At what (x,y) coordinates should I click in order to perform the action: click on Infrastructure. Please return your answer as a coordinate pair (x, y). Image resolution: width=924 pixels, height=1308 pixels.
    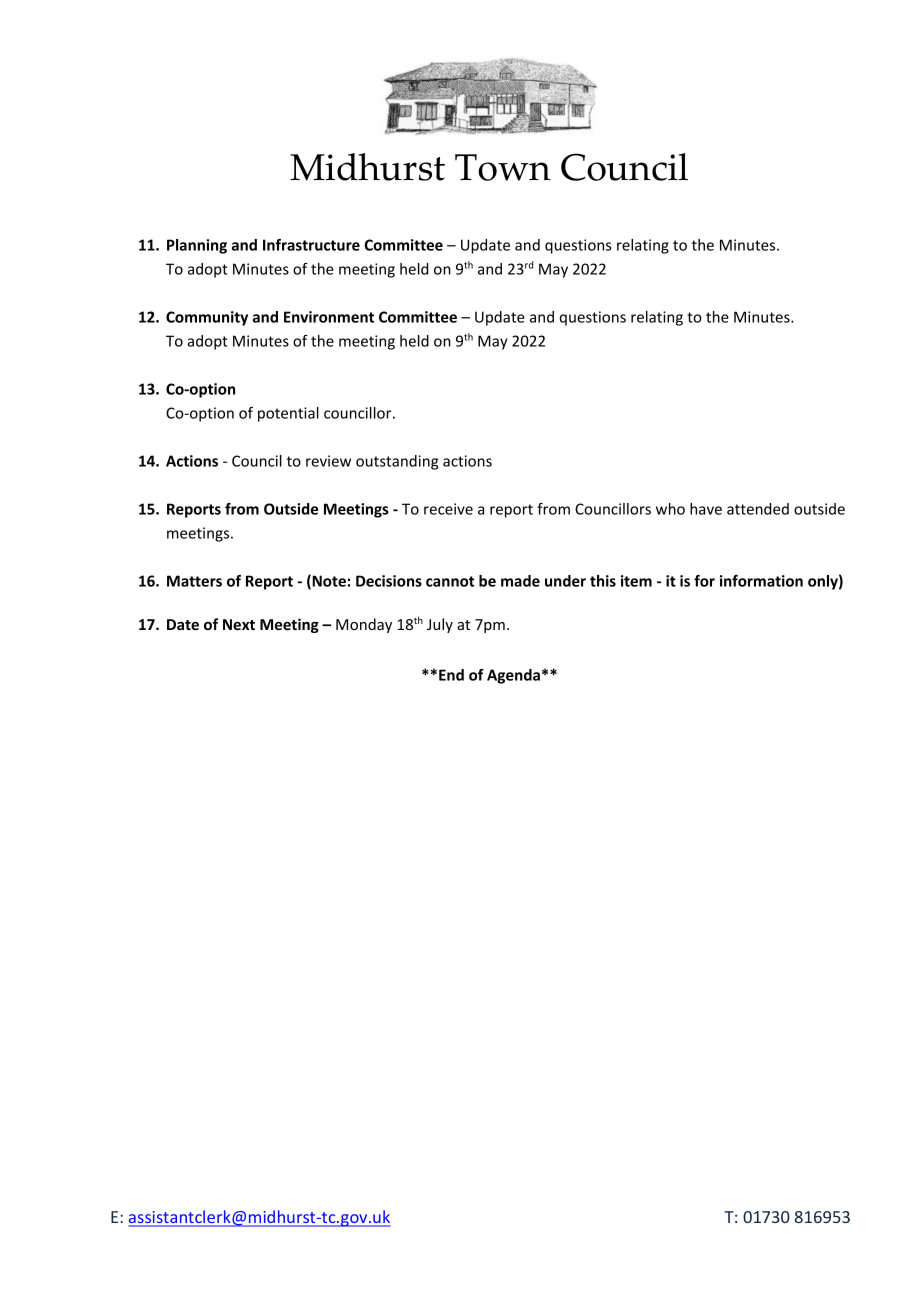
    Looking at the image, I should click on (311, 245).
